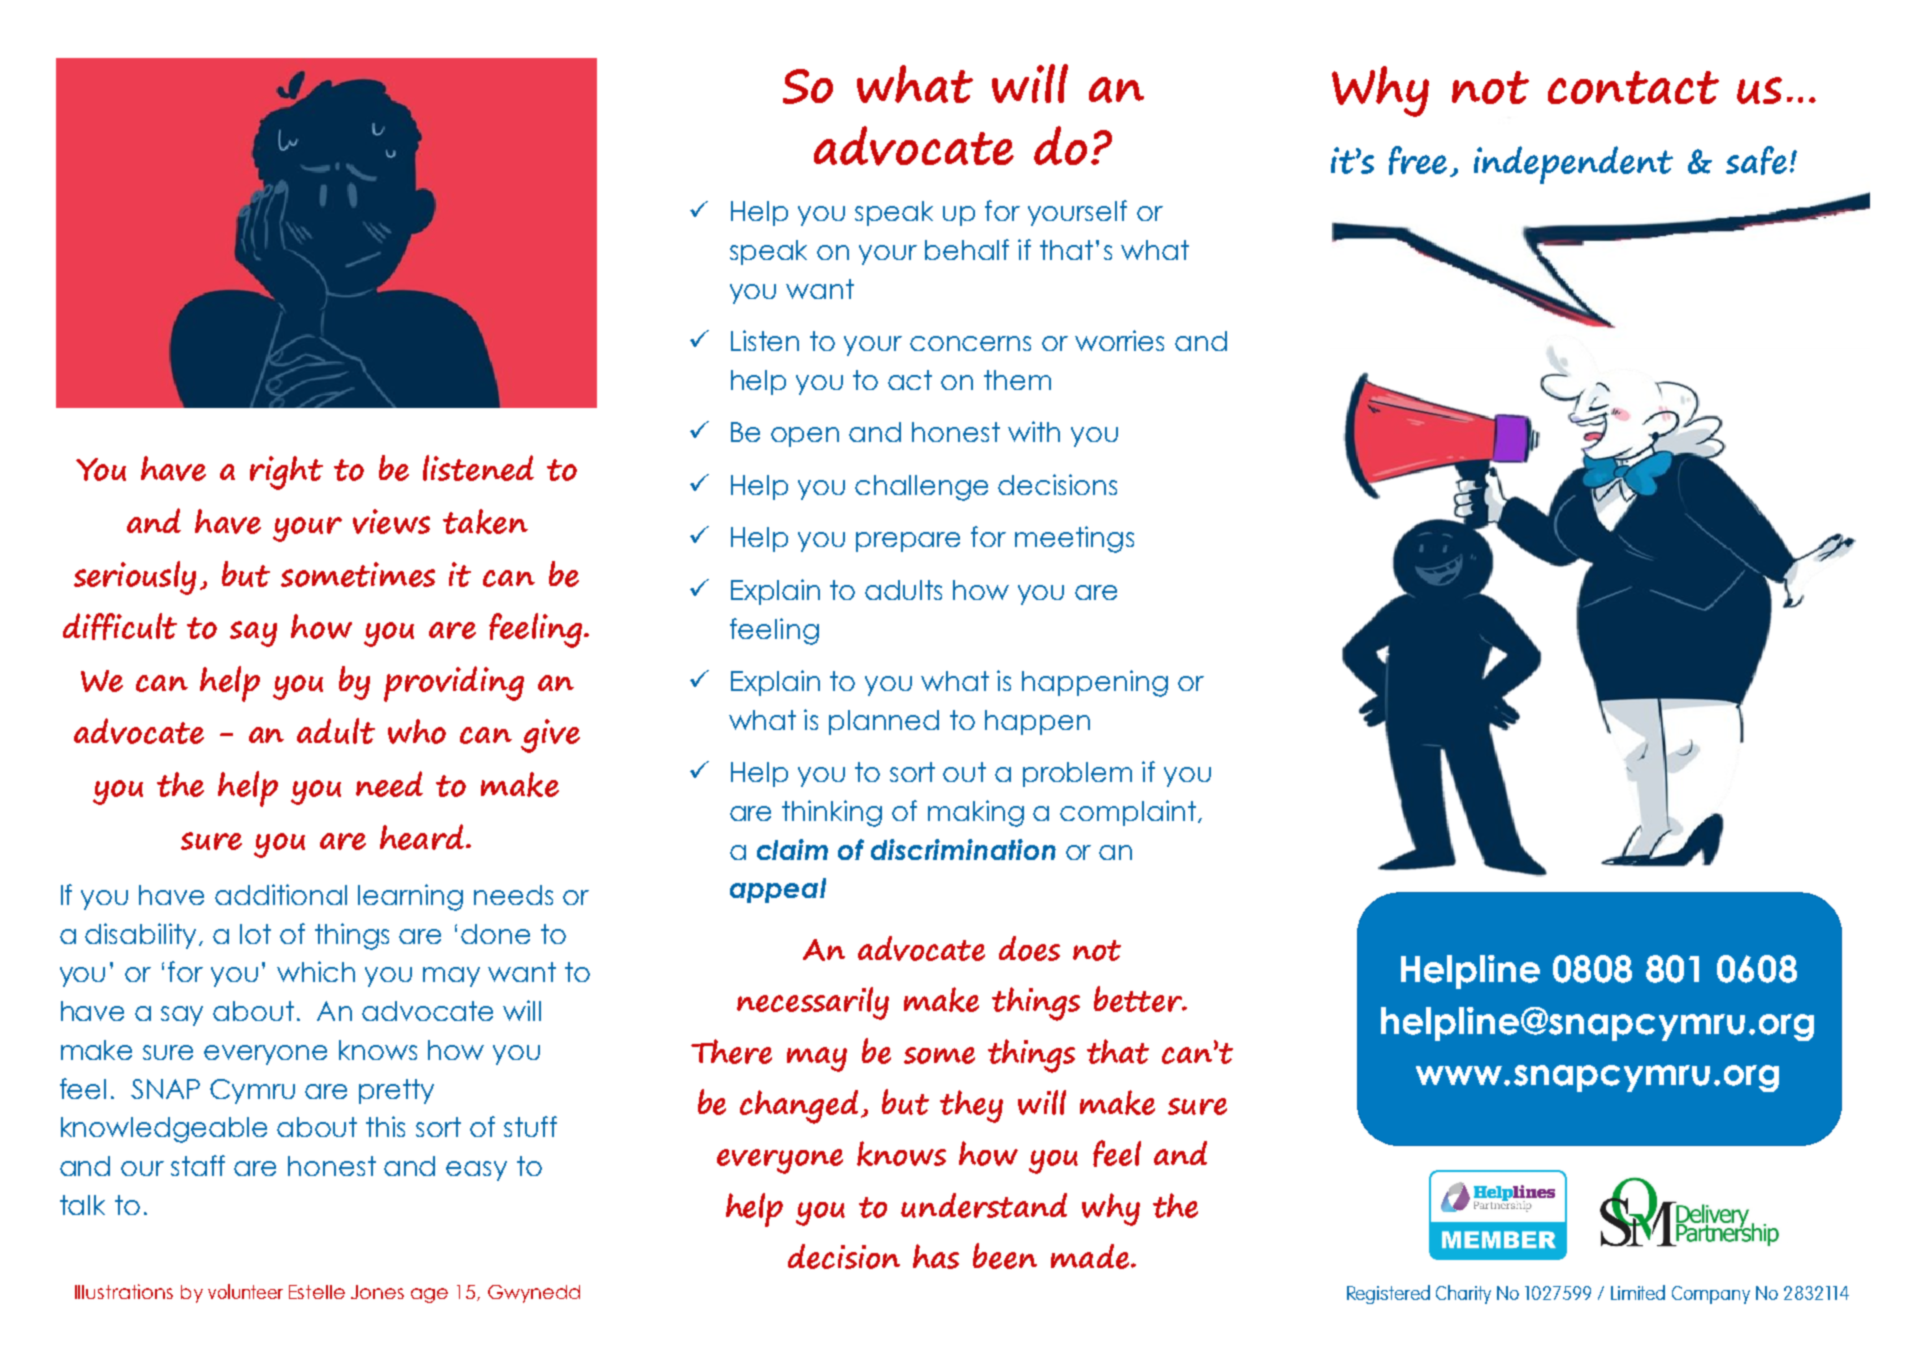 The image size is (1928, 1363). Describe the element at coordinates (813, 1003) in the screenshot. I see `necessarily` at that location.
